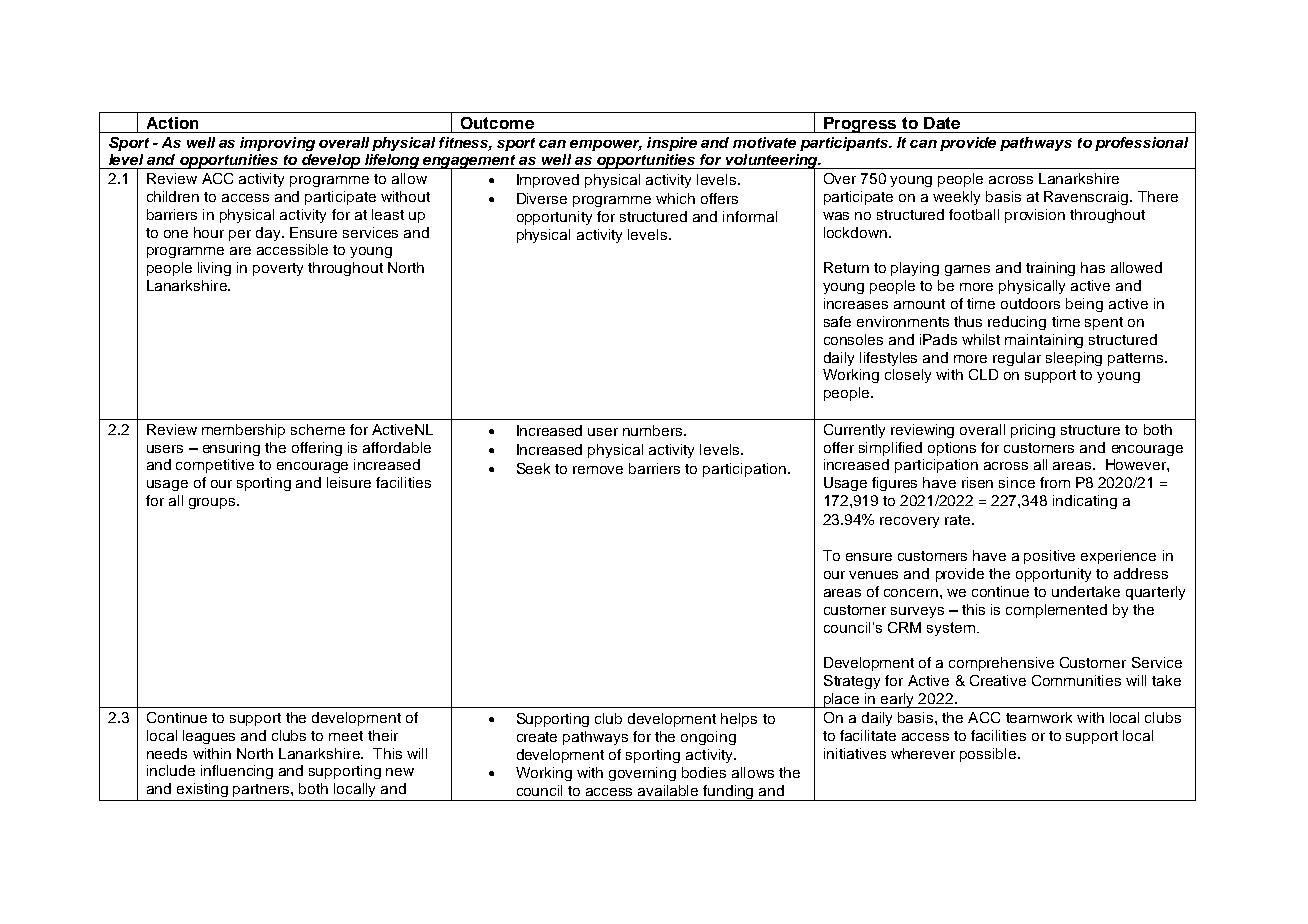 This image has width=1308, height=924. What do you see at coordinates (873, 575) in the image?
I see `venues` at bounding box center [873, 575].
